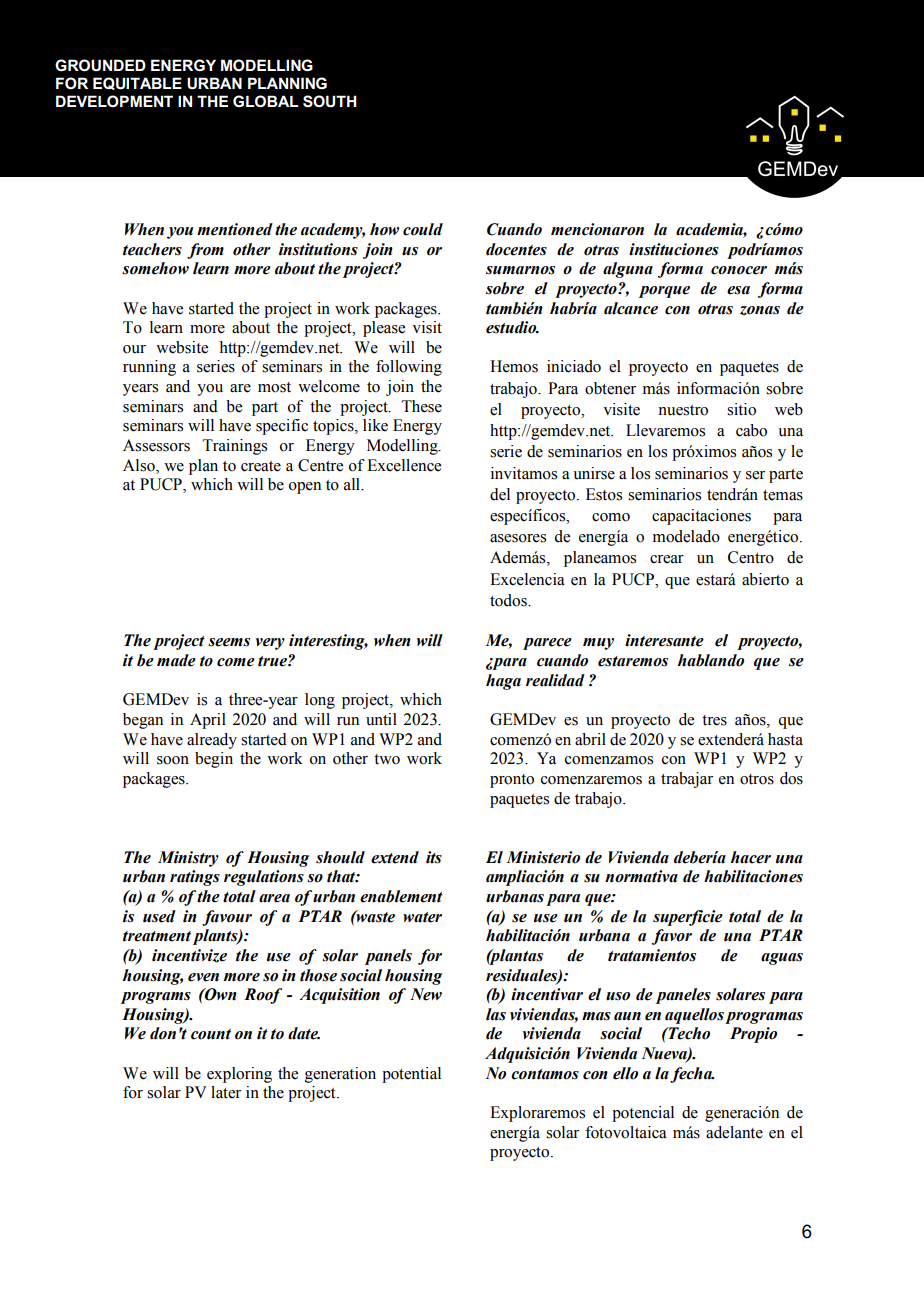 This image has height=1308, width=924. Describe the element at coordinates (330, 101) in the image. I see `SOUTH` at that location.
